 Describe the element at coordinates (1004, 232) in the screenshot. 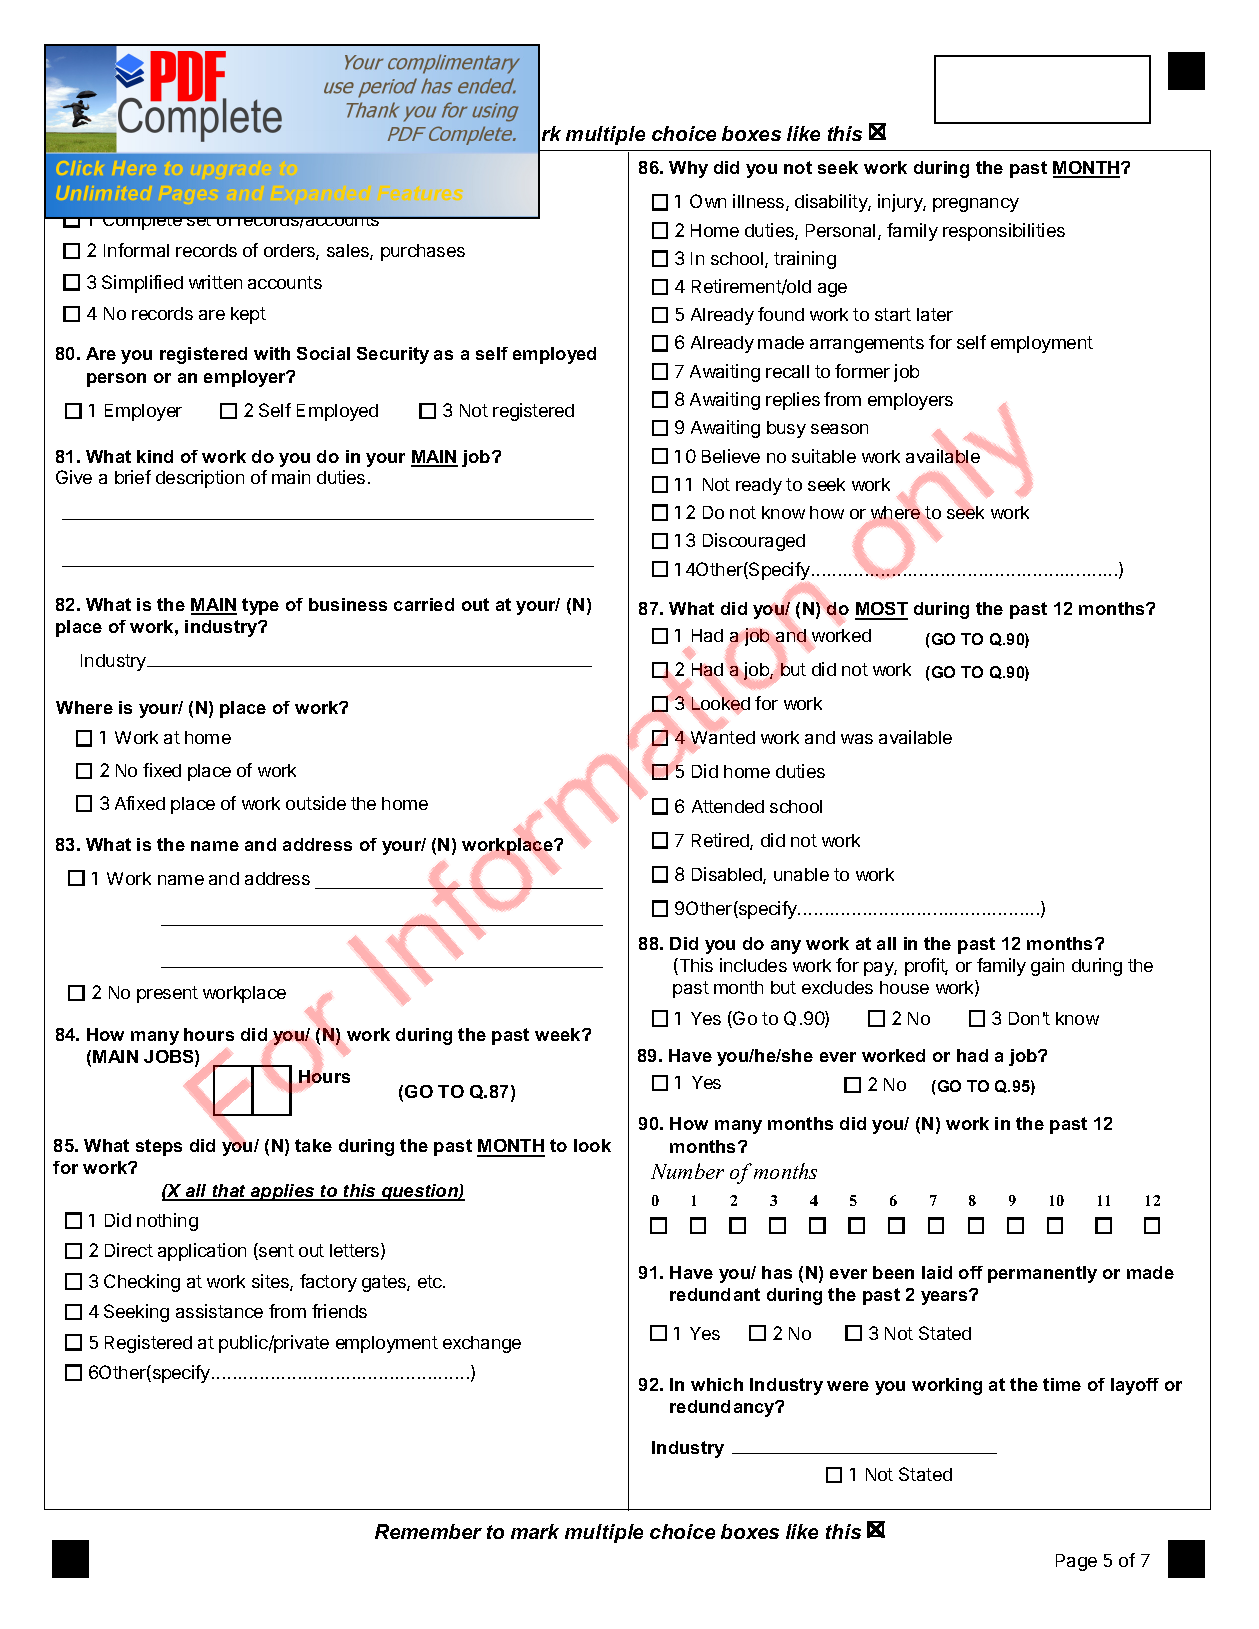

I see `responsibilities` at that location.
